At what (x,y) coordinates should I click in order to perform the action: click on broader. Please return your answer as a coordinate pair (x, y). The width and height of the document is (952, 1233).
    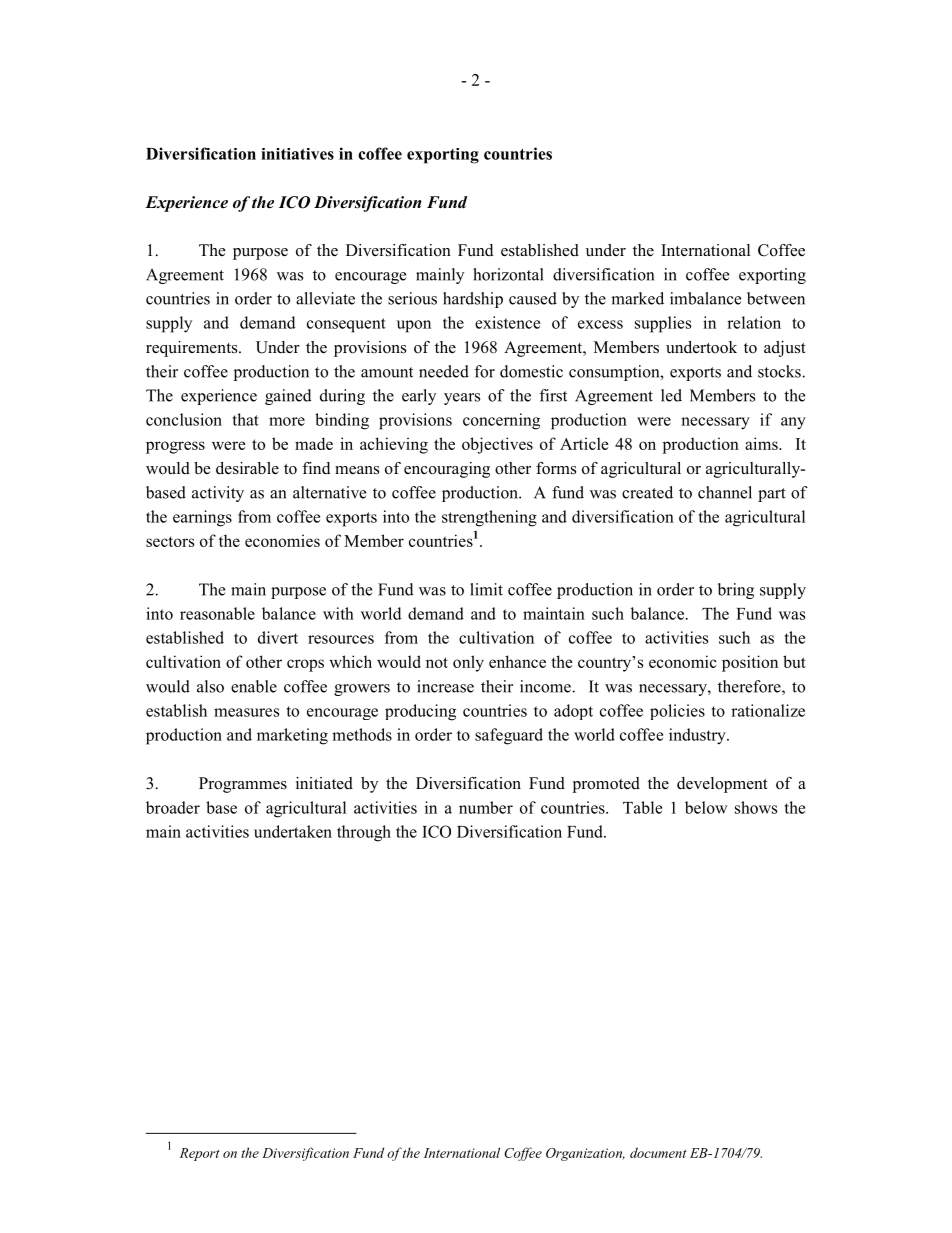
    Looking at the image, I should click on (173, 807).
